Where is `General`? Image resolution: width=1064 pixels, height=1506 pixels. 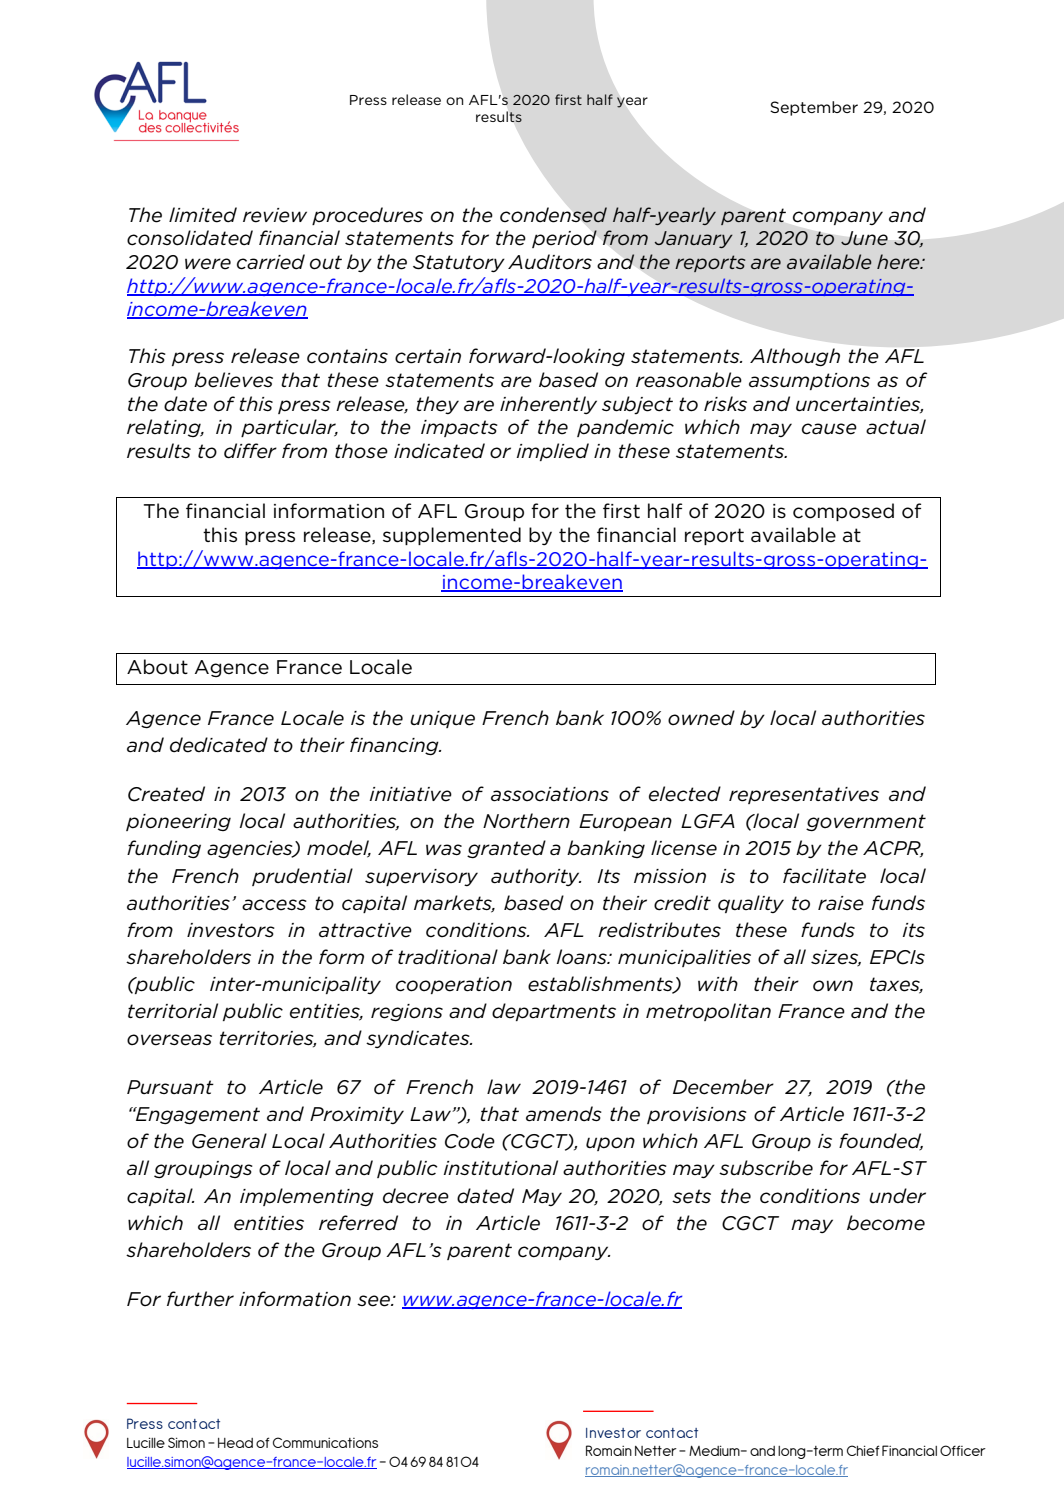 General is located at coordinates (229, 1141).
